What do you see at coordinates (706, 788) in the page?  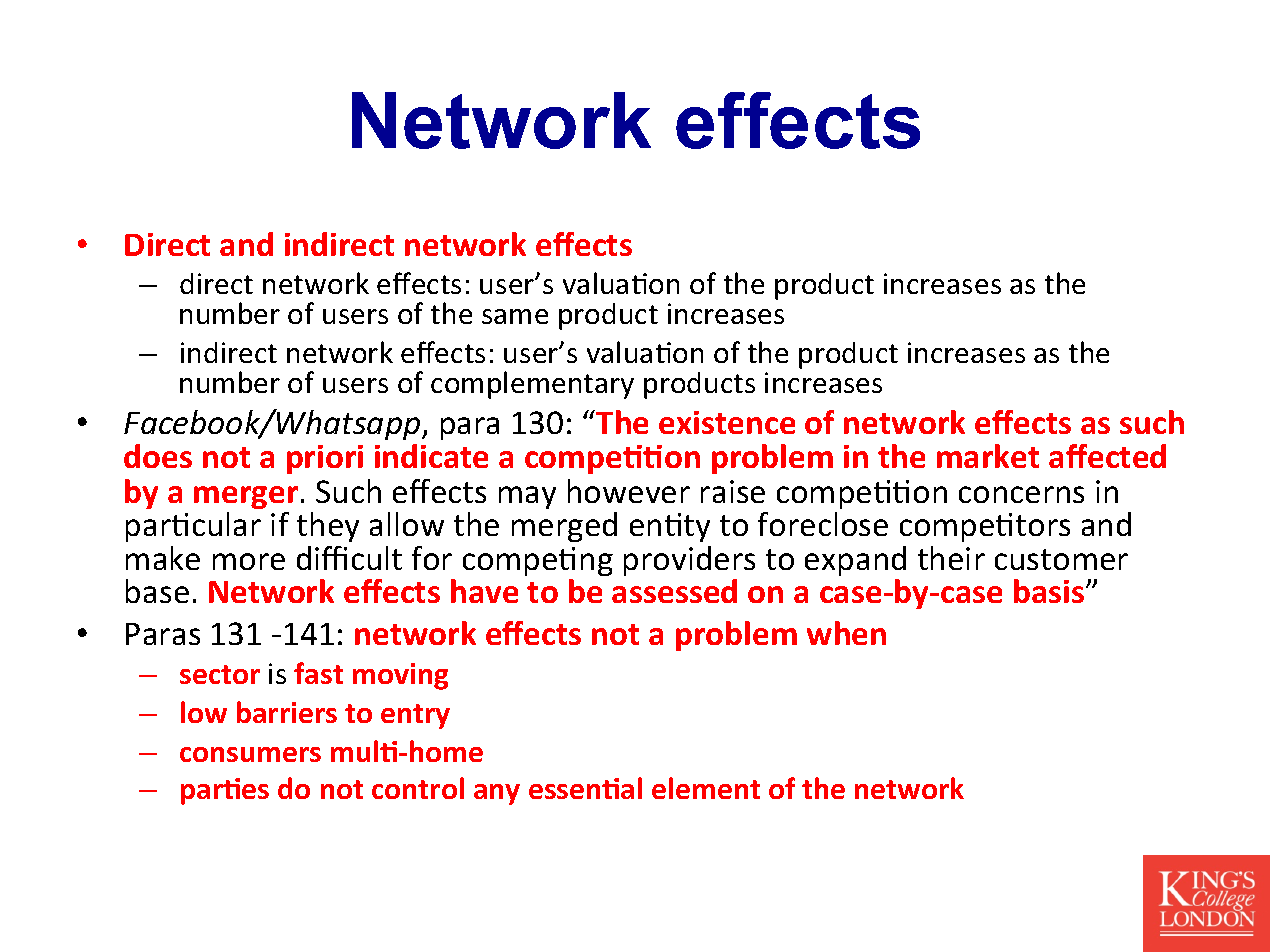 I see `element` at bounding box center [706, 788].
